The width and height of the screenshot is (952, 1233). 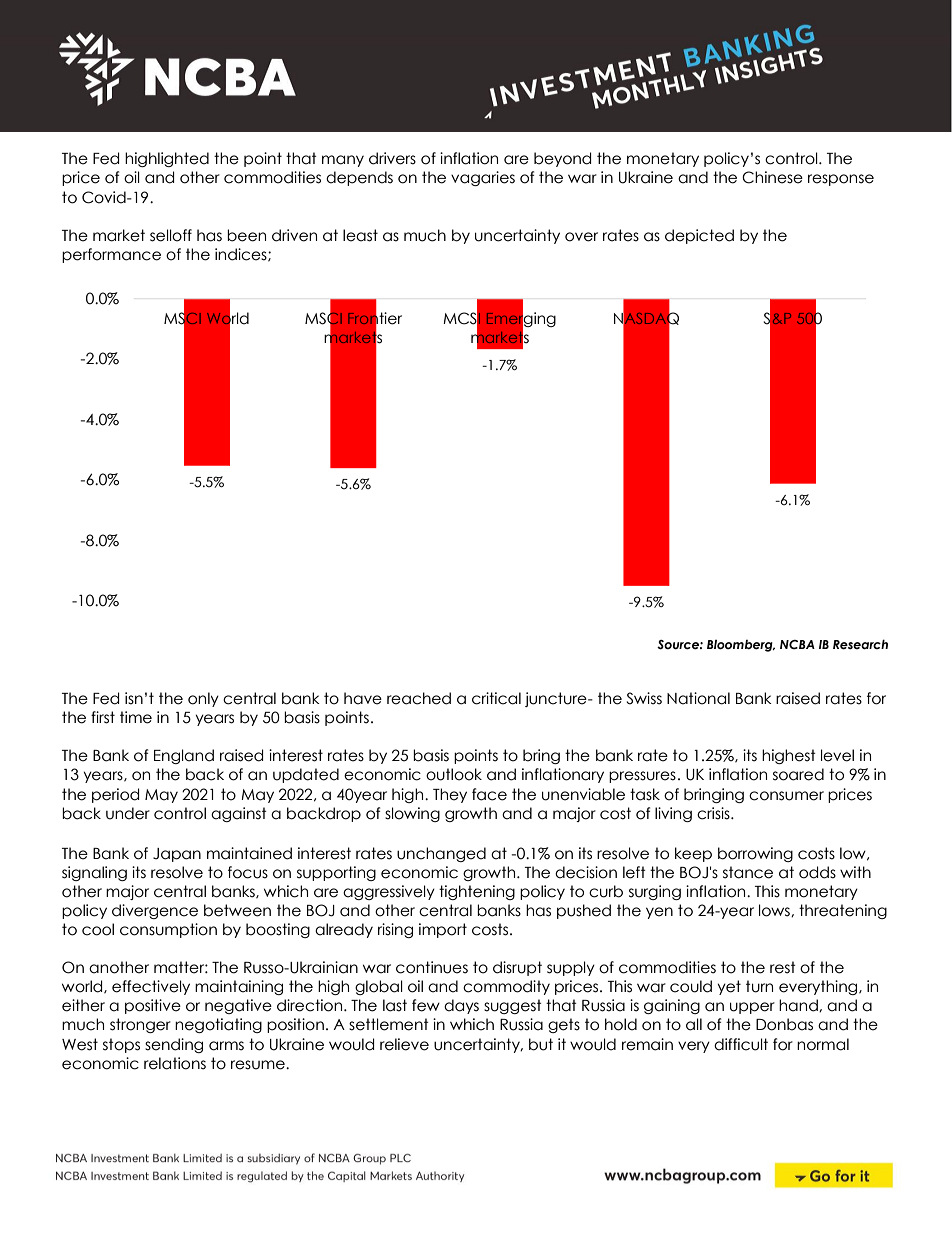 I want to click on performance, so click(x=111, y=255).
